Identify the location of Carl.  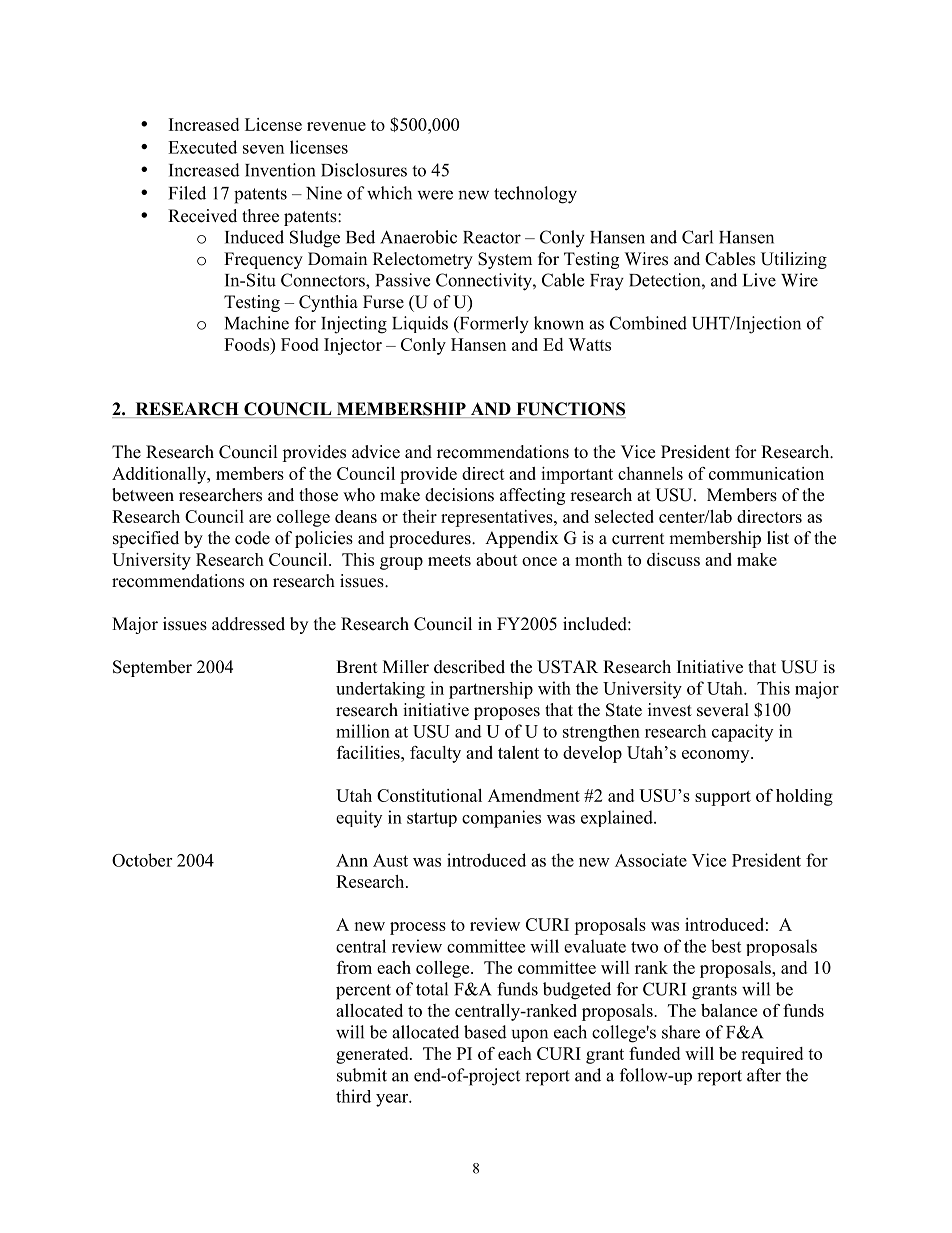
(697, 237).
